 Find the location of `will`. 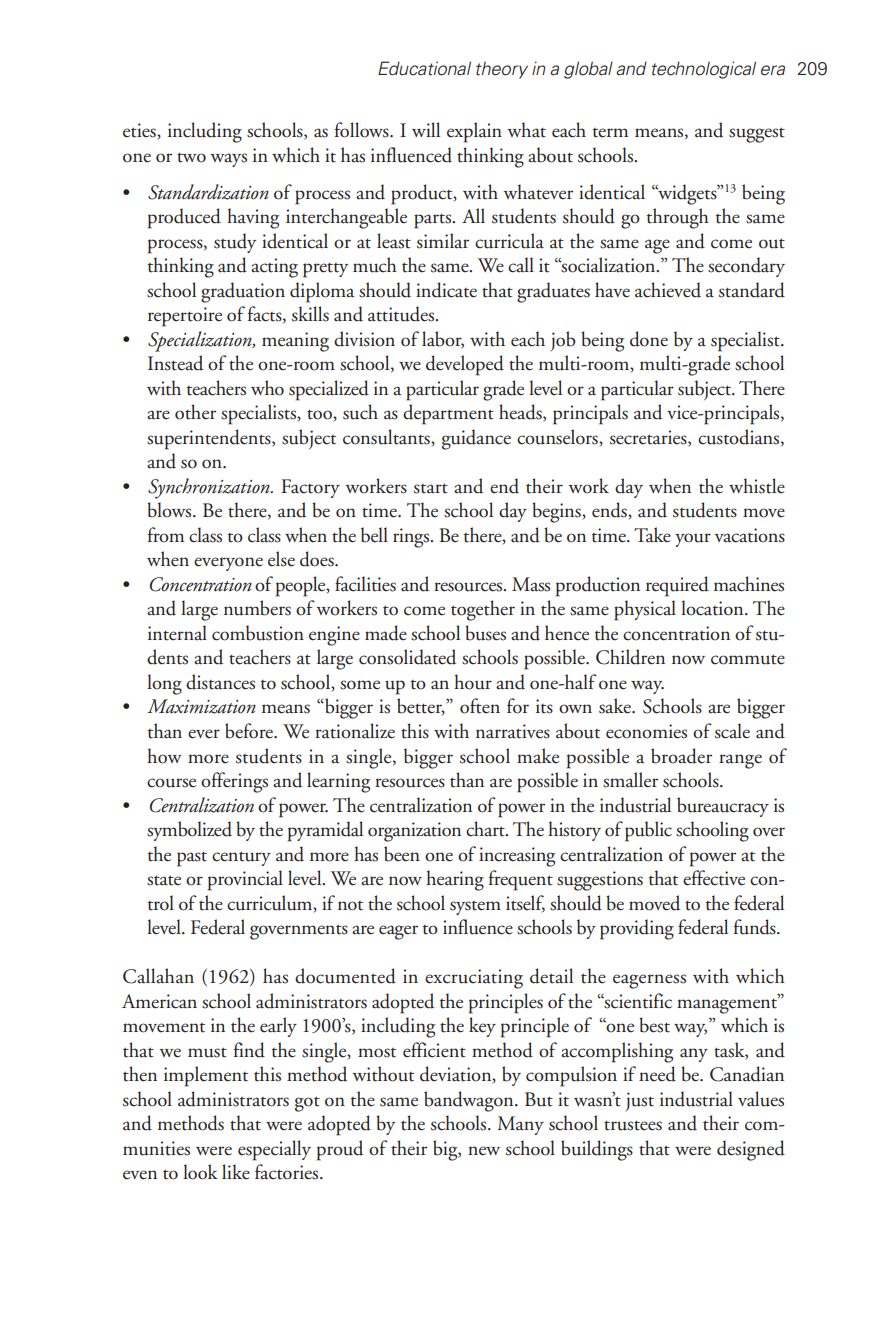

will is located at coordinates (426, 129).
